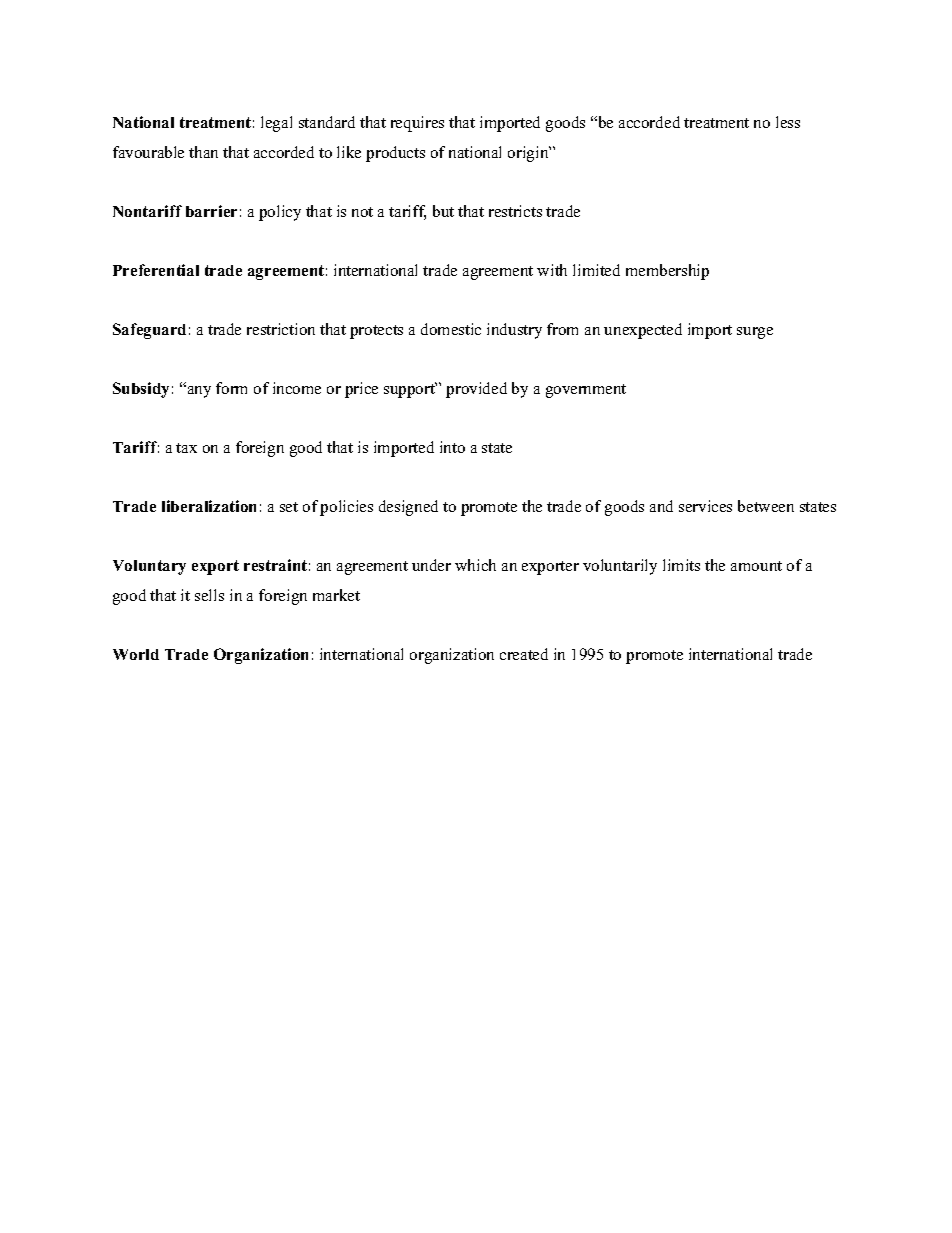 The width and height of the document is (952, 1233). What do you see at coordinates (203, 152) in the document?
I see `than` at bounding box center [203, 152].
